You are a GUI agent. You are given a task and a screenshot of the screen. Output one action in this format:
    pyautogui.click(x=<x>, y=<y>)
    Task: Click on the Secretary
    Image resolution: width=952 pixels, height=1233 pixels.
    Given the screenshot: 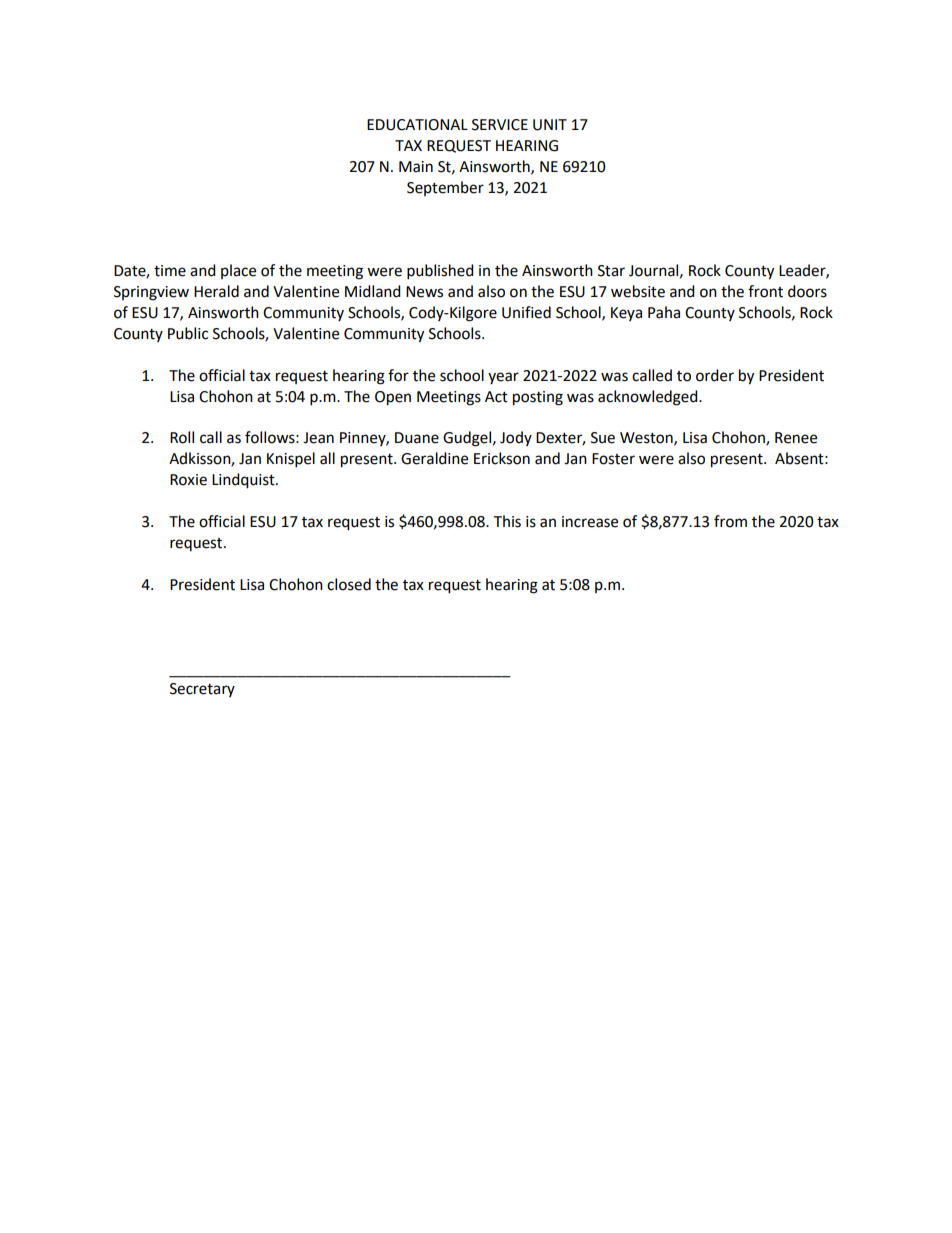 What is the action you would take?
    pyautogui.click(x=202, y=690)
